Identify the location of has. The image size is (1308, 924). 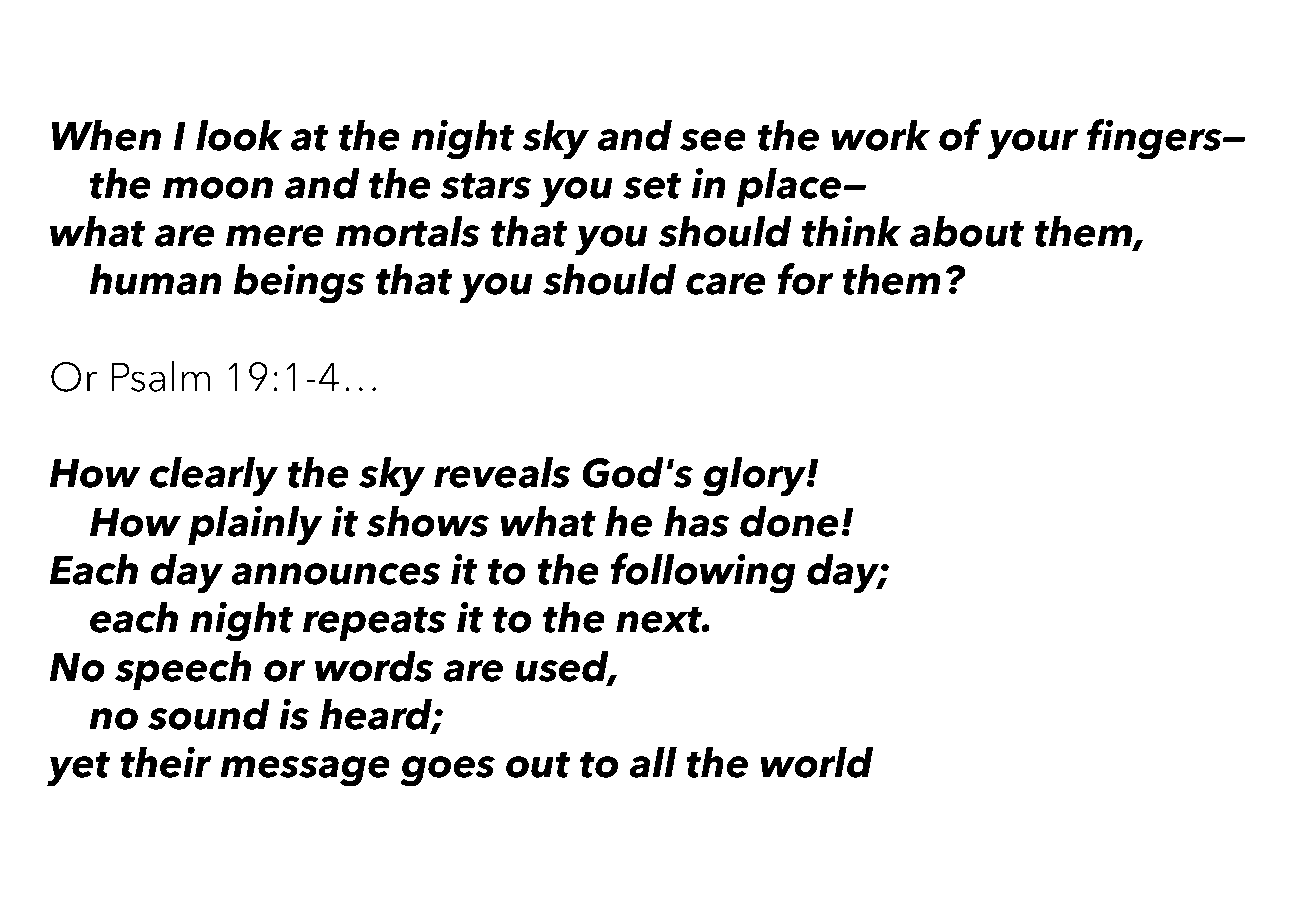
(696, 521).
